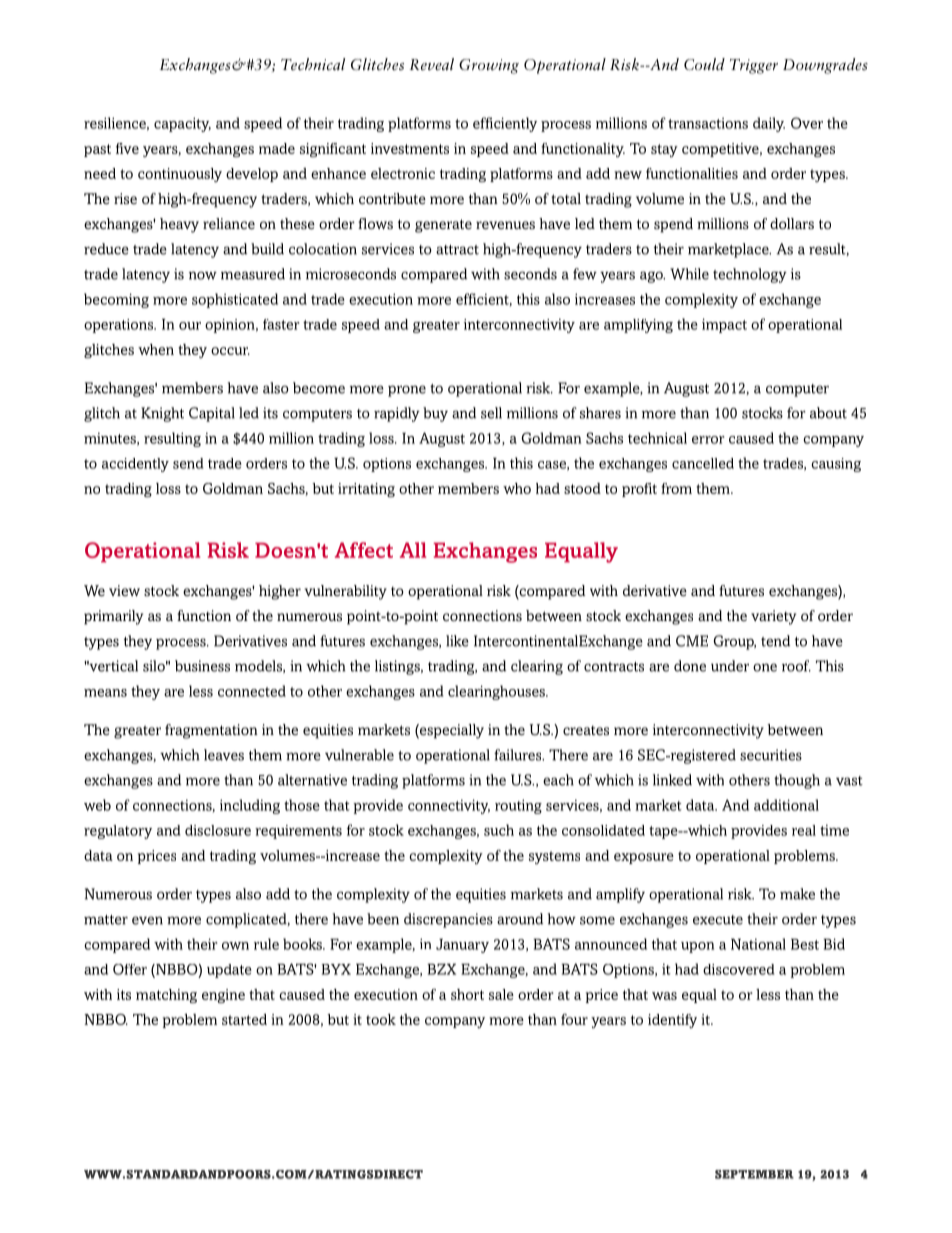 The height and width of the screenshot is (1233, 952). What do you see at coordinates (769, 124) in the screenshot?
I see `daily` at bounding box center [769, 124].
